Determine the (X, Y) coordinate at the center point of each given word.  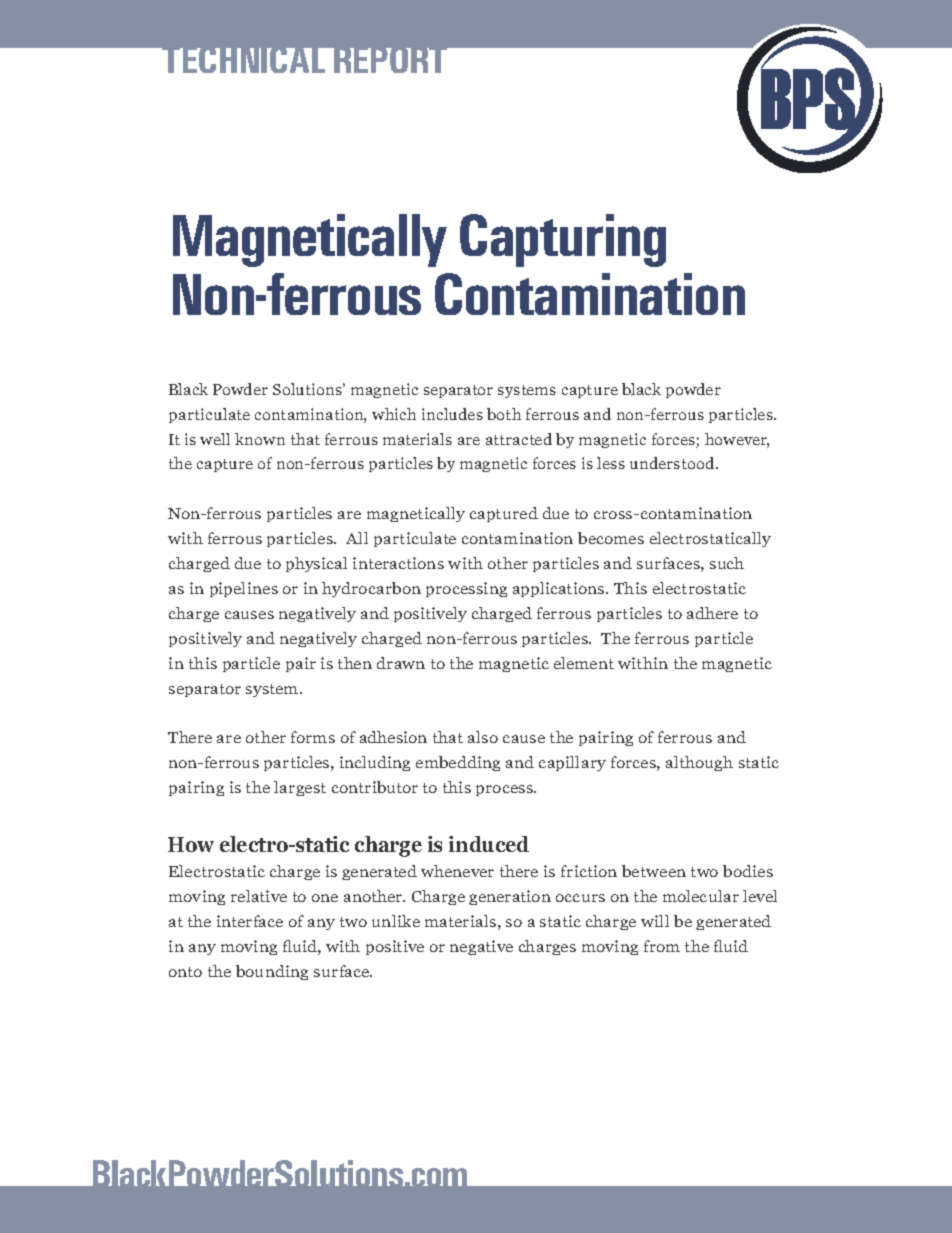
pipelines (244, 589)
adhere (712, 613)
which (394, 414)
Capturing (563, 240)
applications (560, 589)
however (737, 440)
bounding (272, 972)
